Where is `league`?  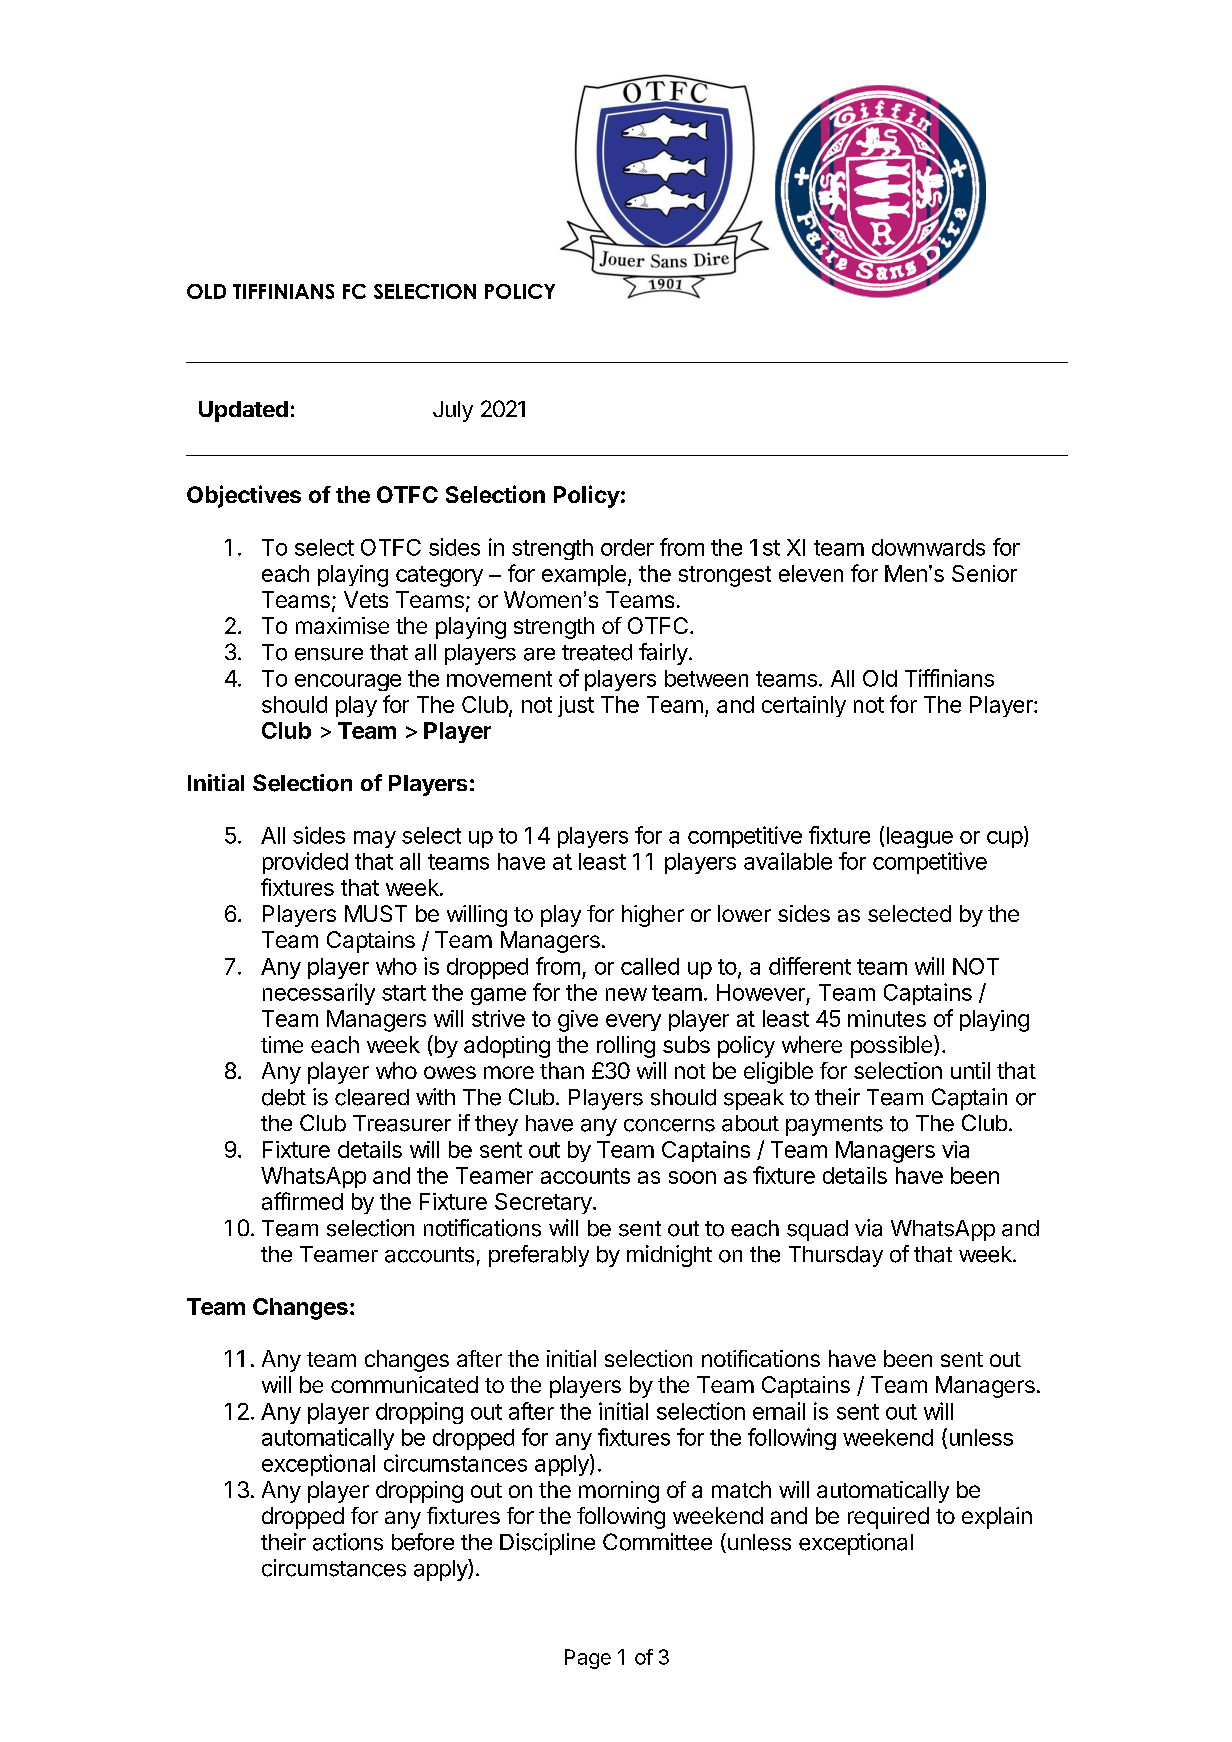
league is located at coordinates (920, 837).
